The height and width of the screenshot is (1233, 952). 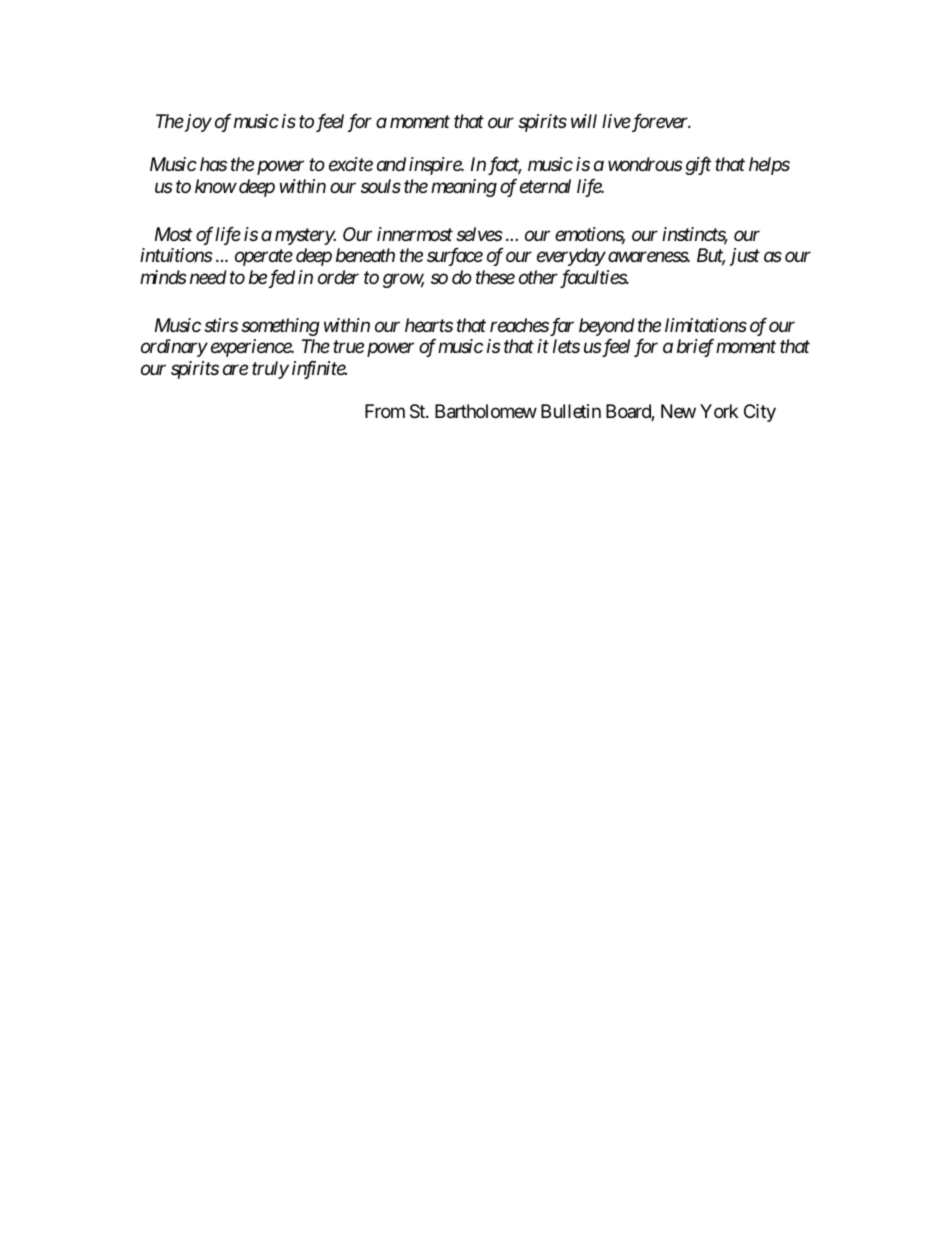 What do you see at coordinates (486, 411) in the screenshot?
I see `Bartholomew` at bounding box center [486, 411].
